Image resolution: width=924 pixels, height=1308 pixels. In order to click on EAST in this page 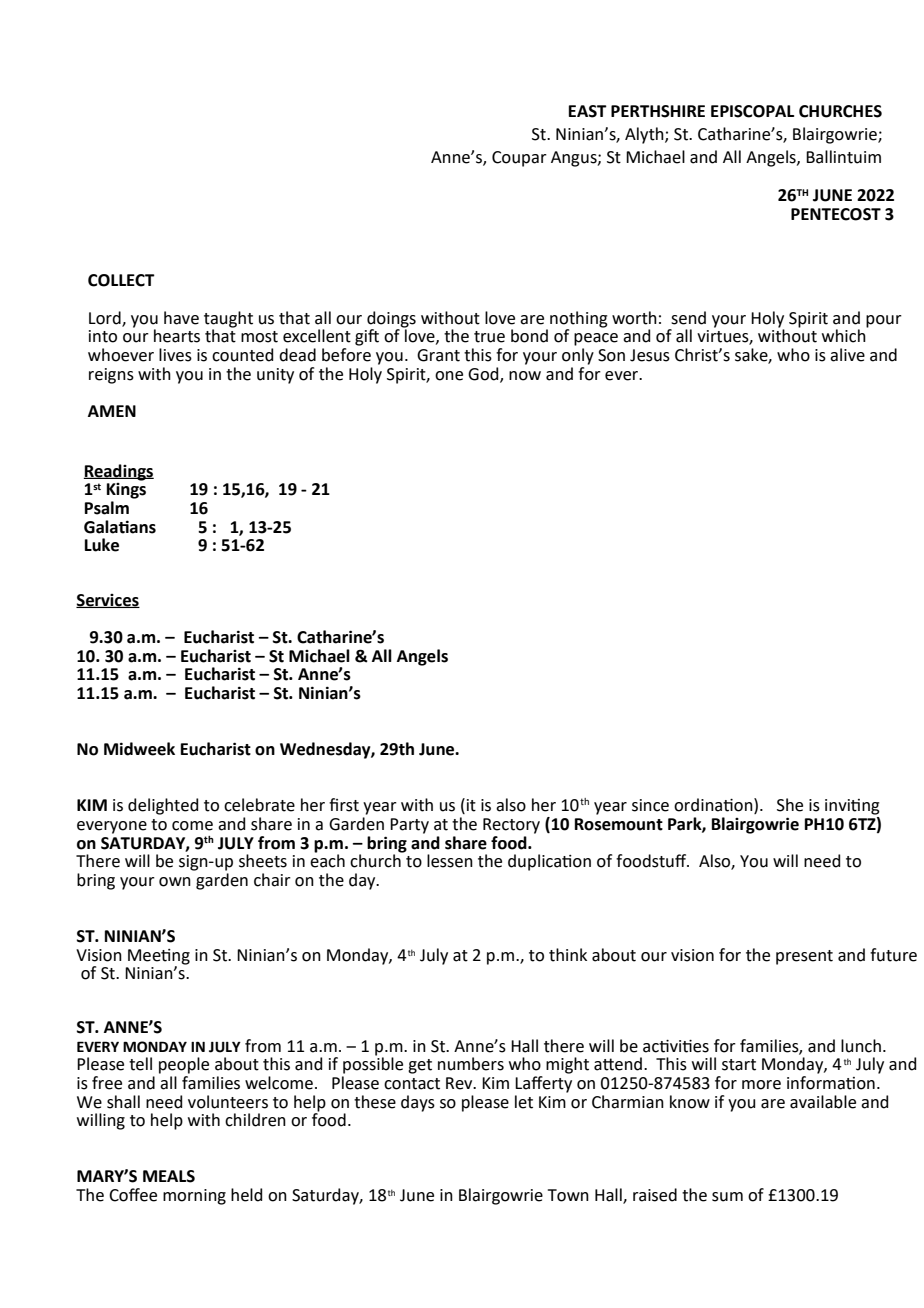, I will do `click(588, 111)`.
